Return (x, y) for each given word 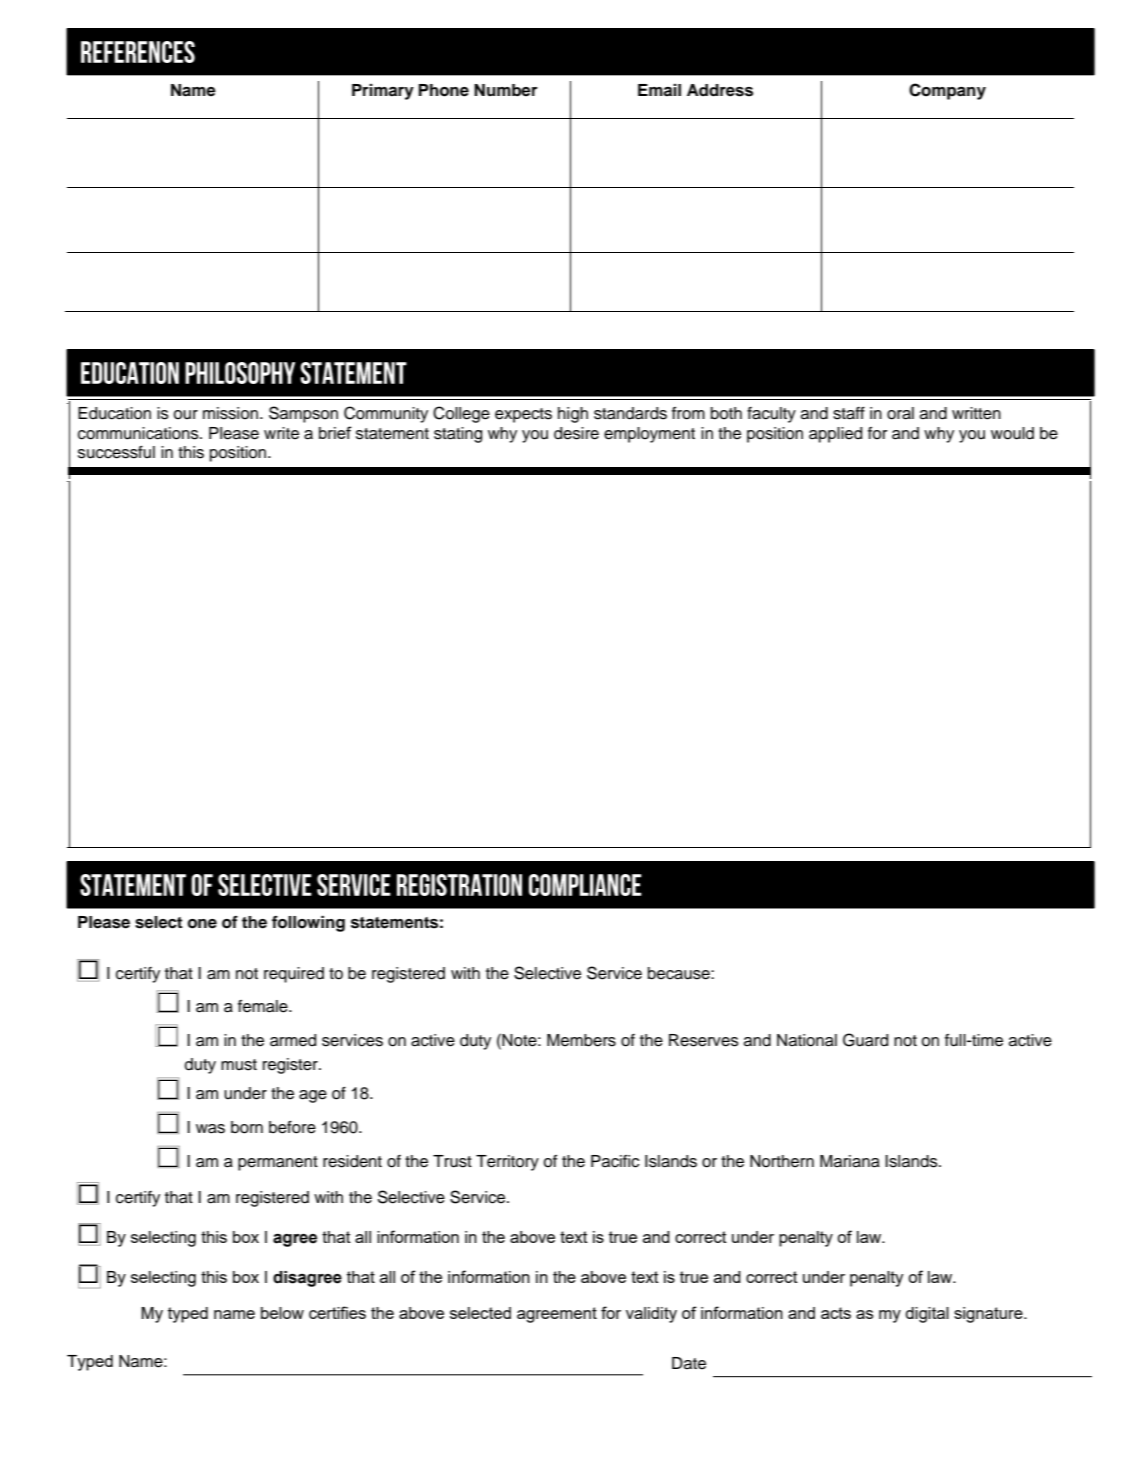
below (282, 1313)
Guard (865, 1040)
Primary (383, 92)
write (281, 433)
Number (506, 90)
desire (576, 433)
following (308, 924)
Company (947, 91)
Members (581, 1040)
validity (651, 1315)
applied (835, 435)
